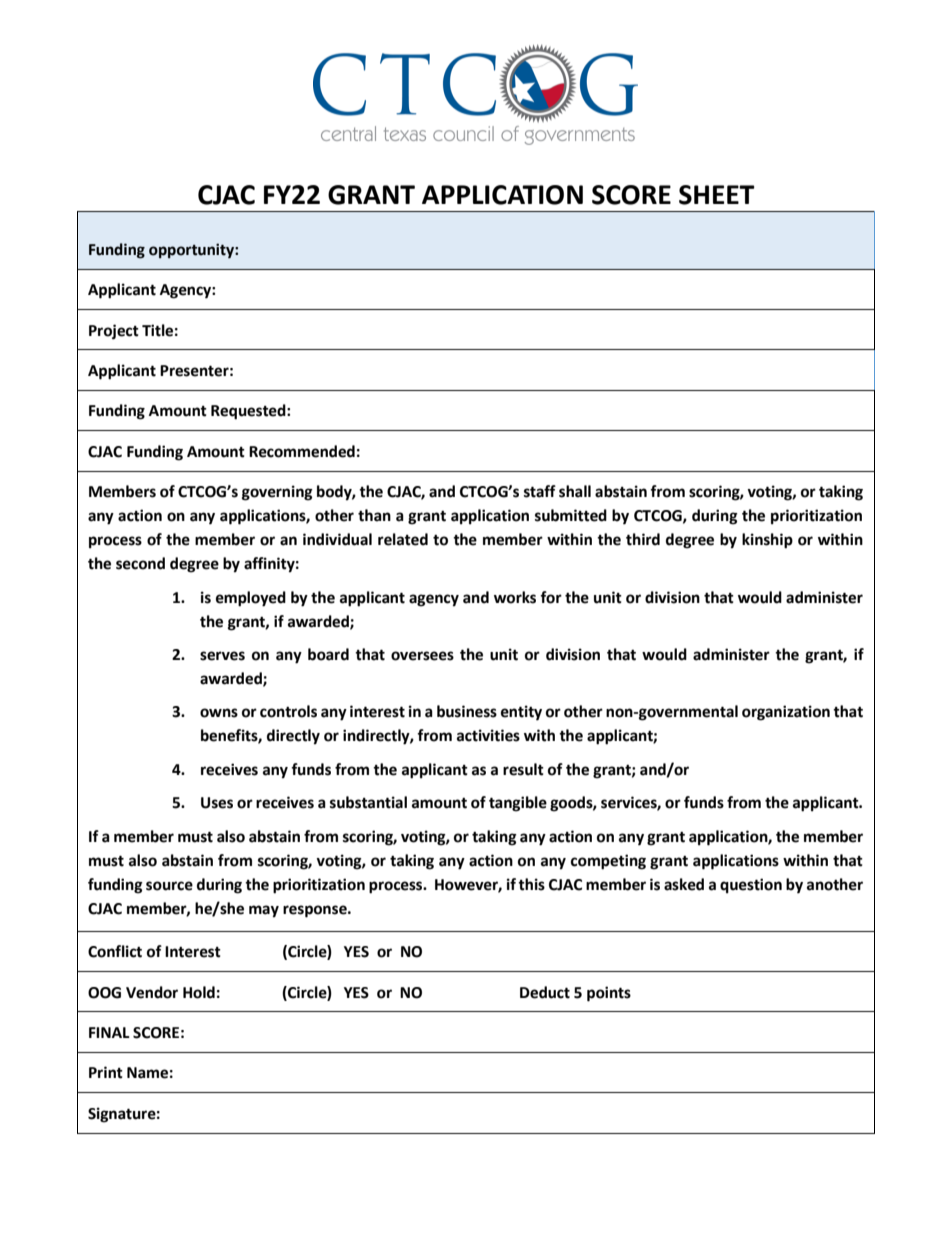 This screenshot has width=952, height=1233. Describe the element at coordinates (575, 491) in the screenshot. I see `shall` at that location.
